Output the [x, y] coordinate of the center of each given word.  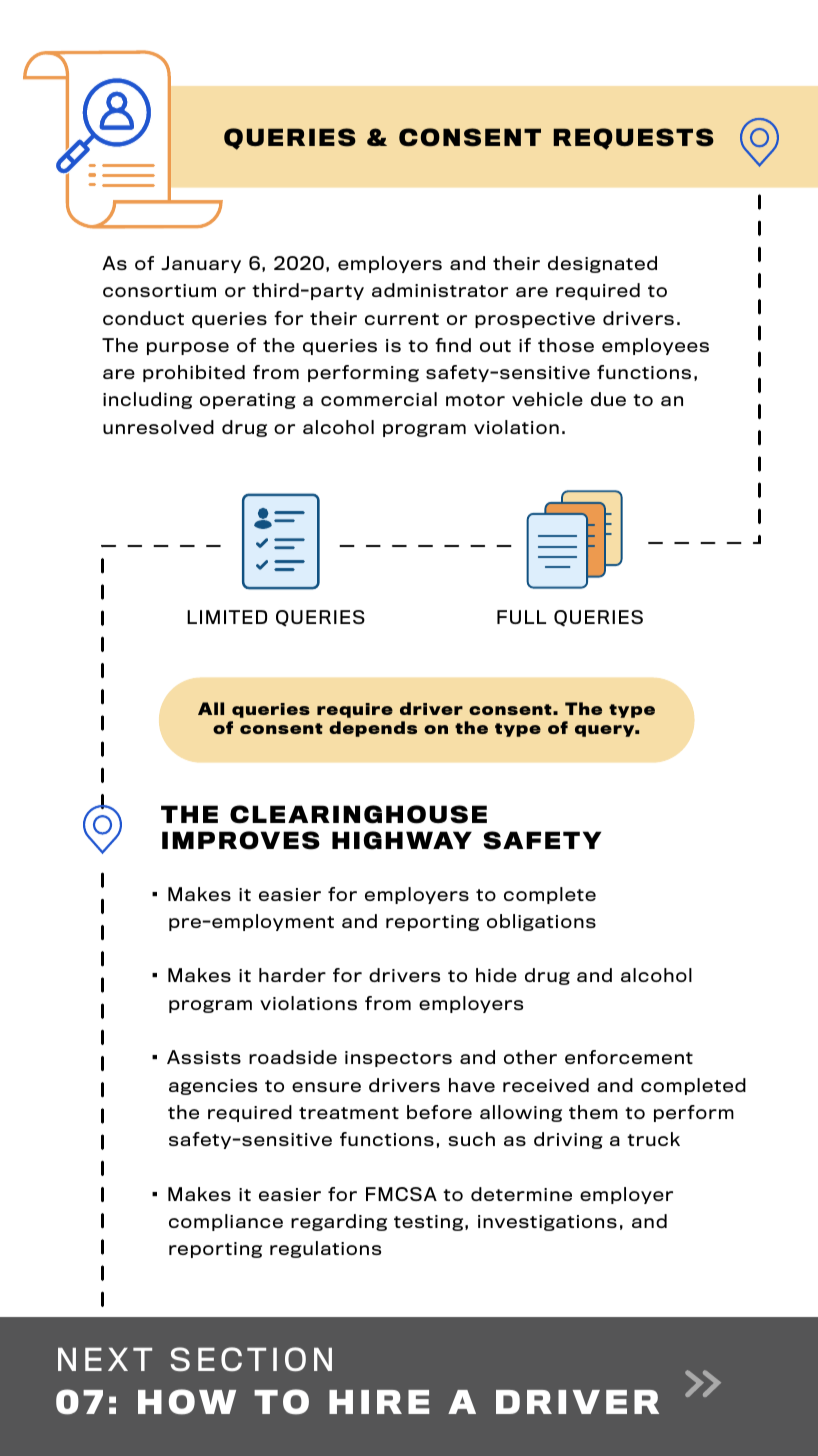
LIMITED [227, 617]
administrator [440, 290]
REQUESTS [633, 139]
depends [373, 729]
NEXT [105, 1359]
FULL [521, 617]
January [201, 264]
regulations [325, 1249]
